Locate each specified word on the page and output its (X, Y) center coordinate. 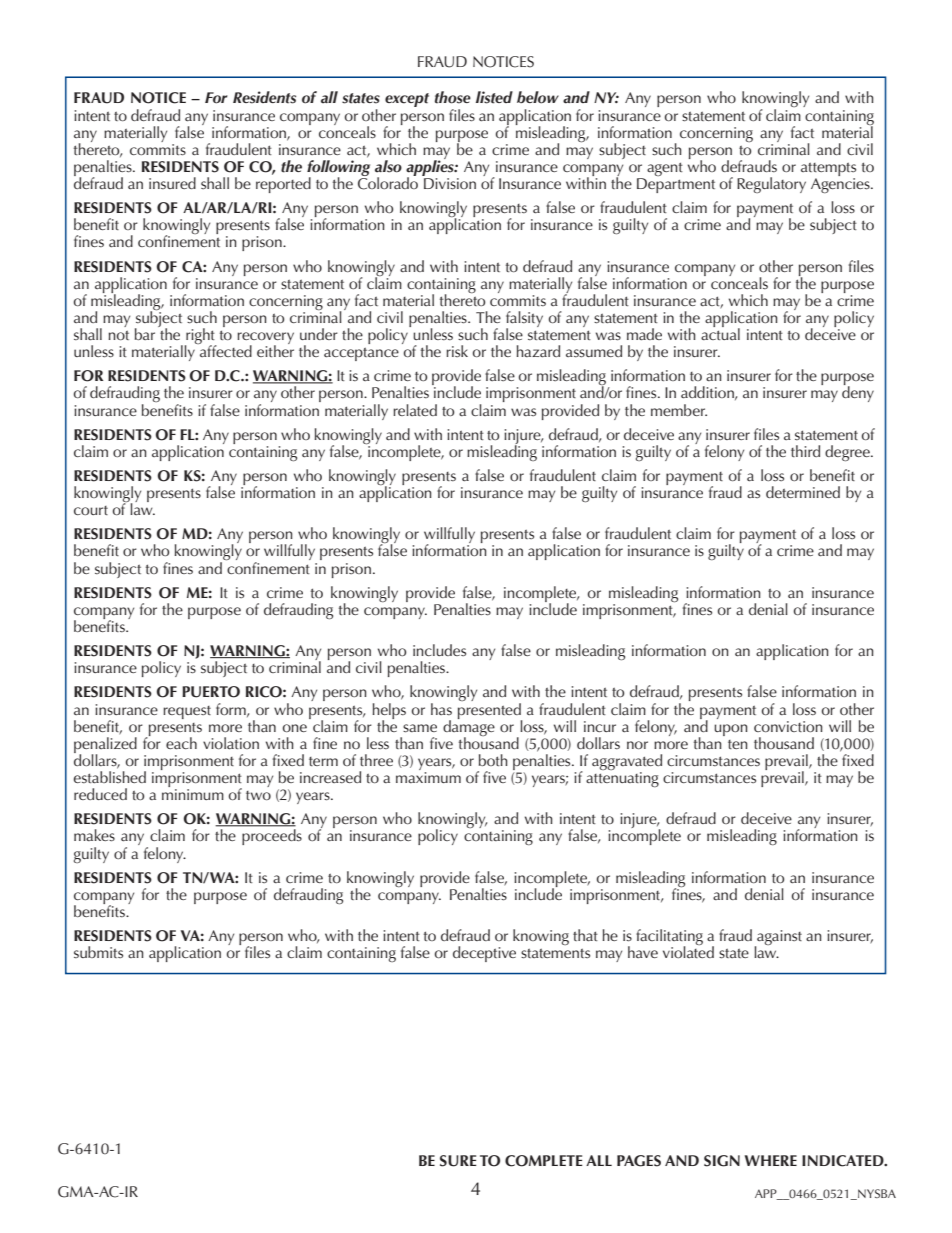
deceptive (484, 954)
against (778, 939)
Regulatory (771, 185)
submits (98, 952)
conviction (788, 726)
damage (469, 727)
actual (720, 333)
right (200, 337)
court (91, 510)
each (181, 743)
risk (457, 351)
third (805, 451)
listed (494, 97)
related (415, 410)
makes (94, 835)
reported (283, 185)
